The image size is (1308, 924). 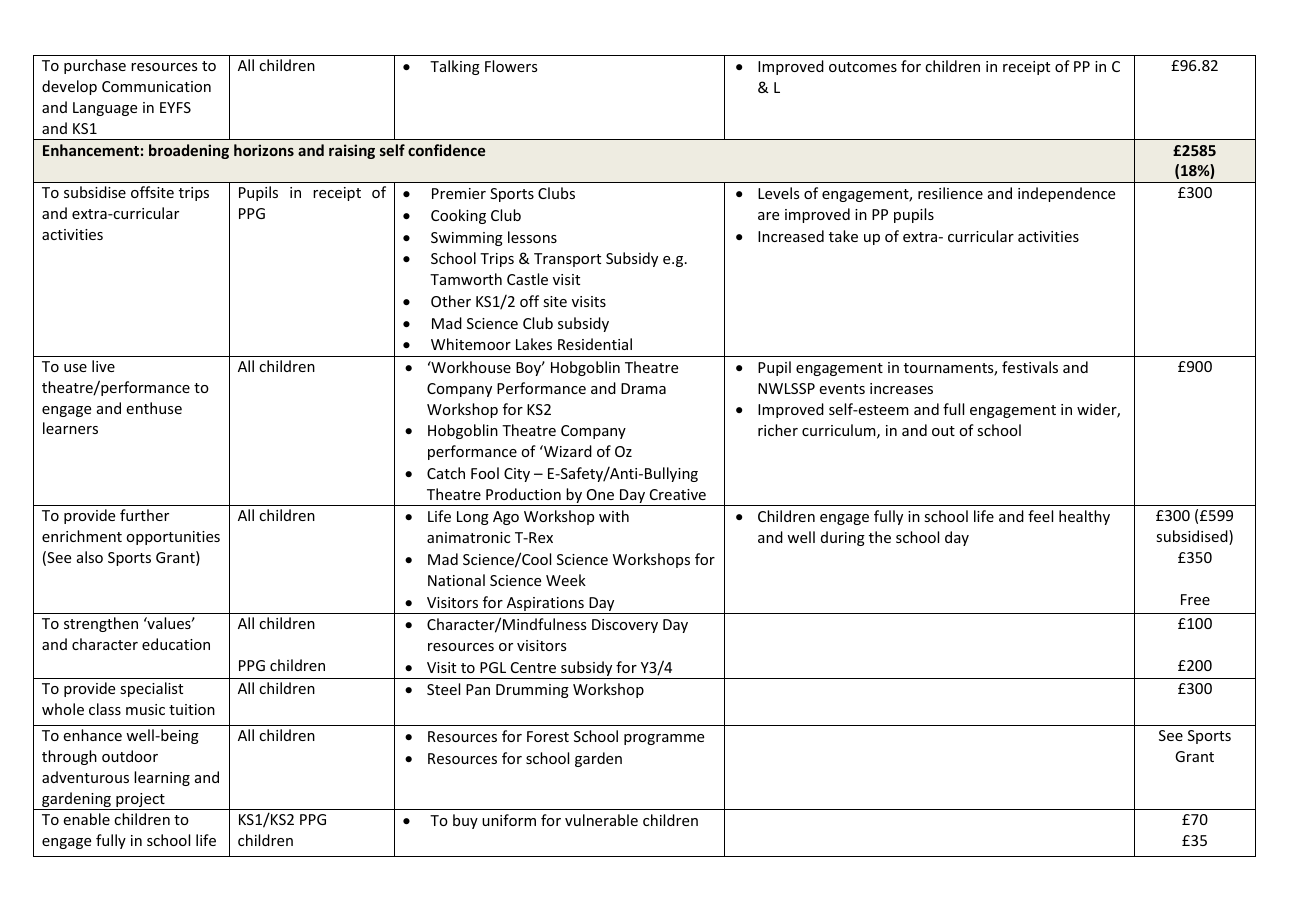 I want to click on outcomes, so click(x=863, y=67).
